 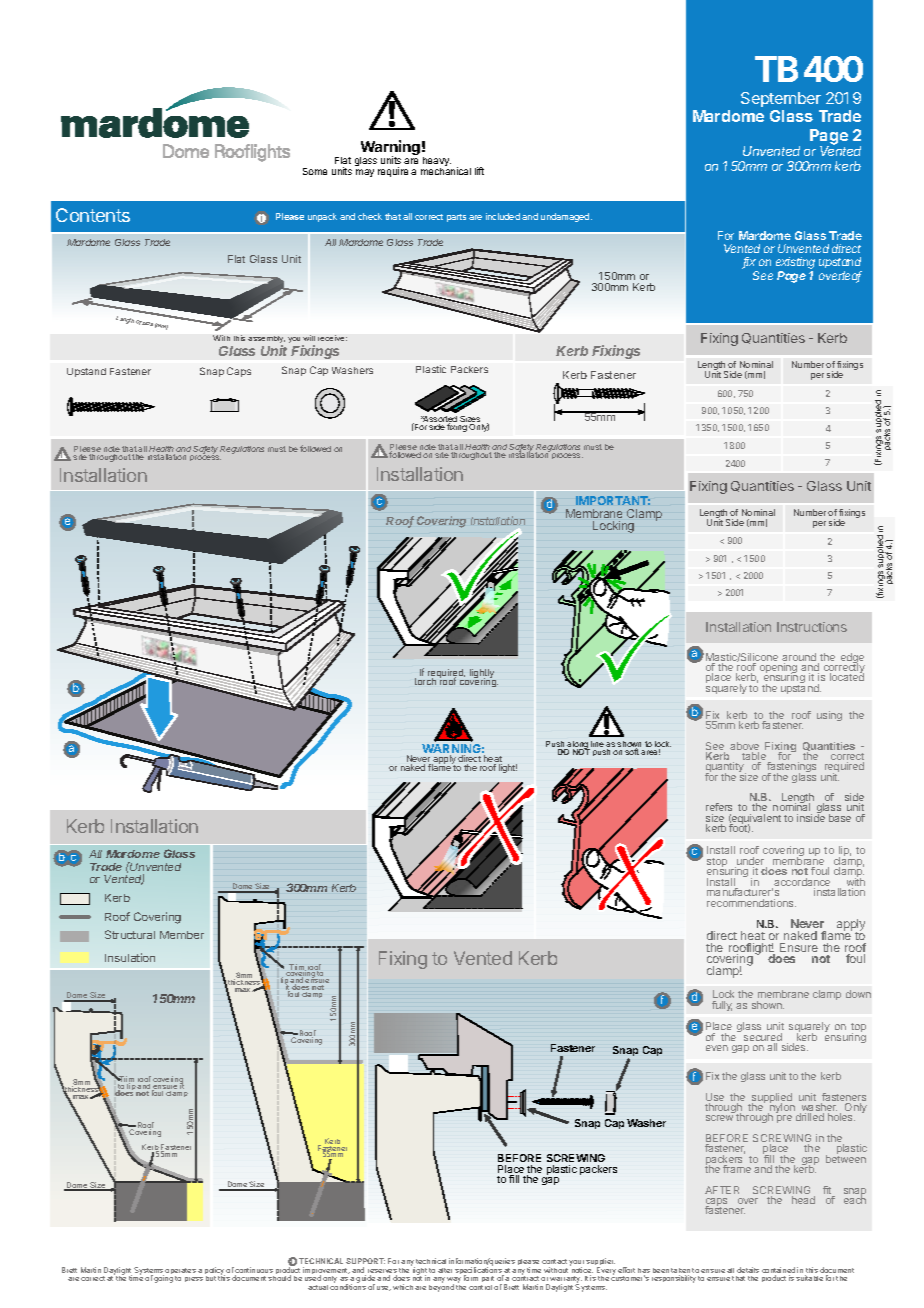 I want to click on above, so click(x=744, y=747).
